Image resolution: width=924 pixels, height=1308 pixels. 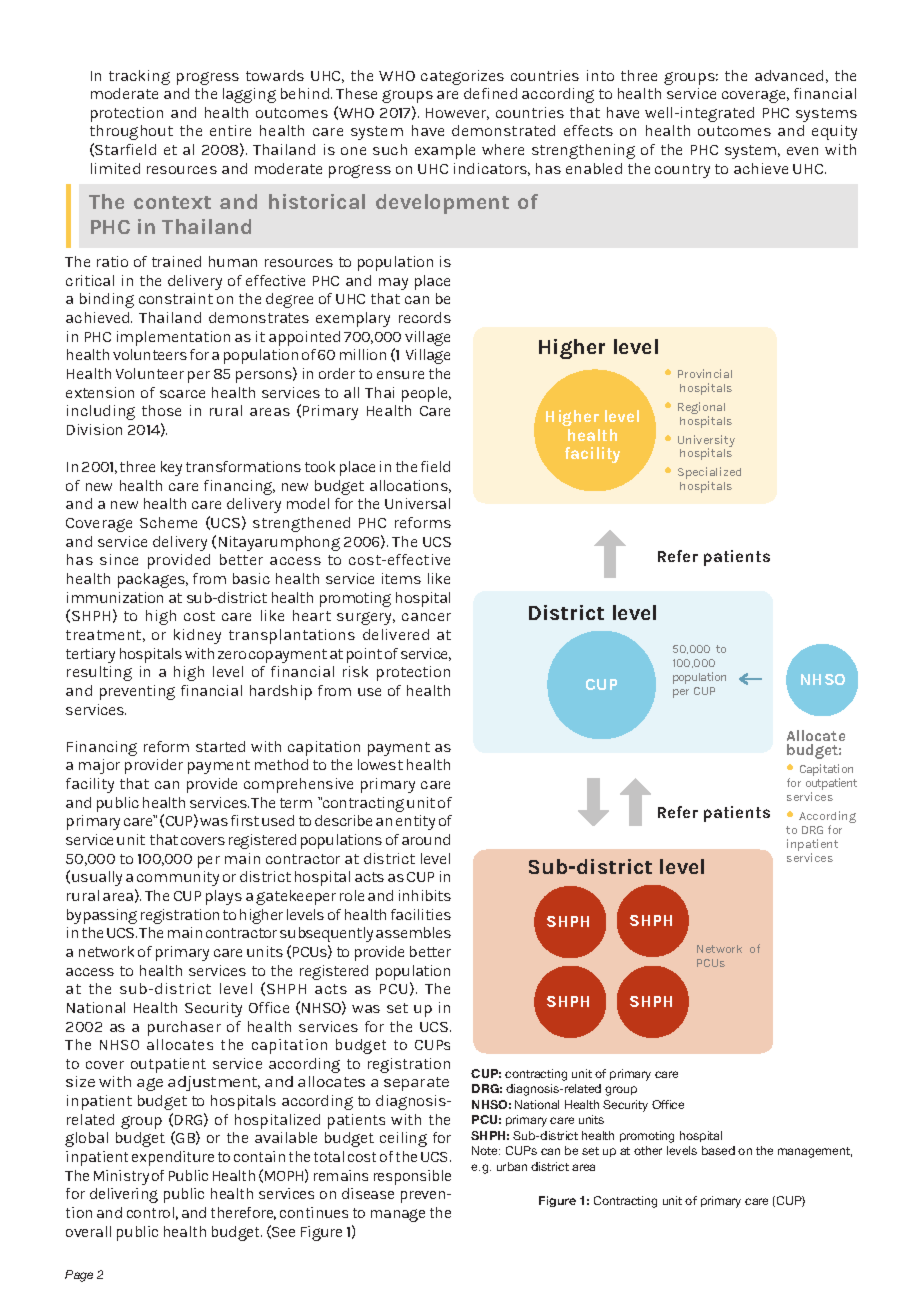 I want to click on people, so click(x=426, y=394).
